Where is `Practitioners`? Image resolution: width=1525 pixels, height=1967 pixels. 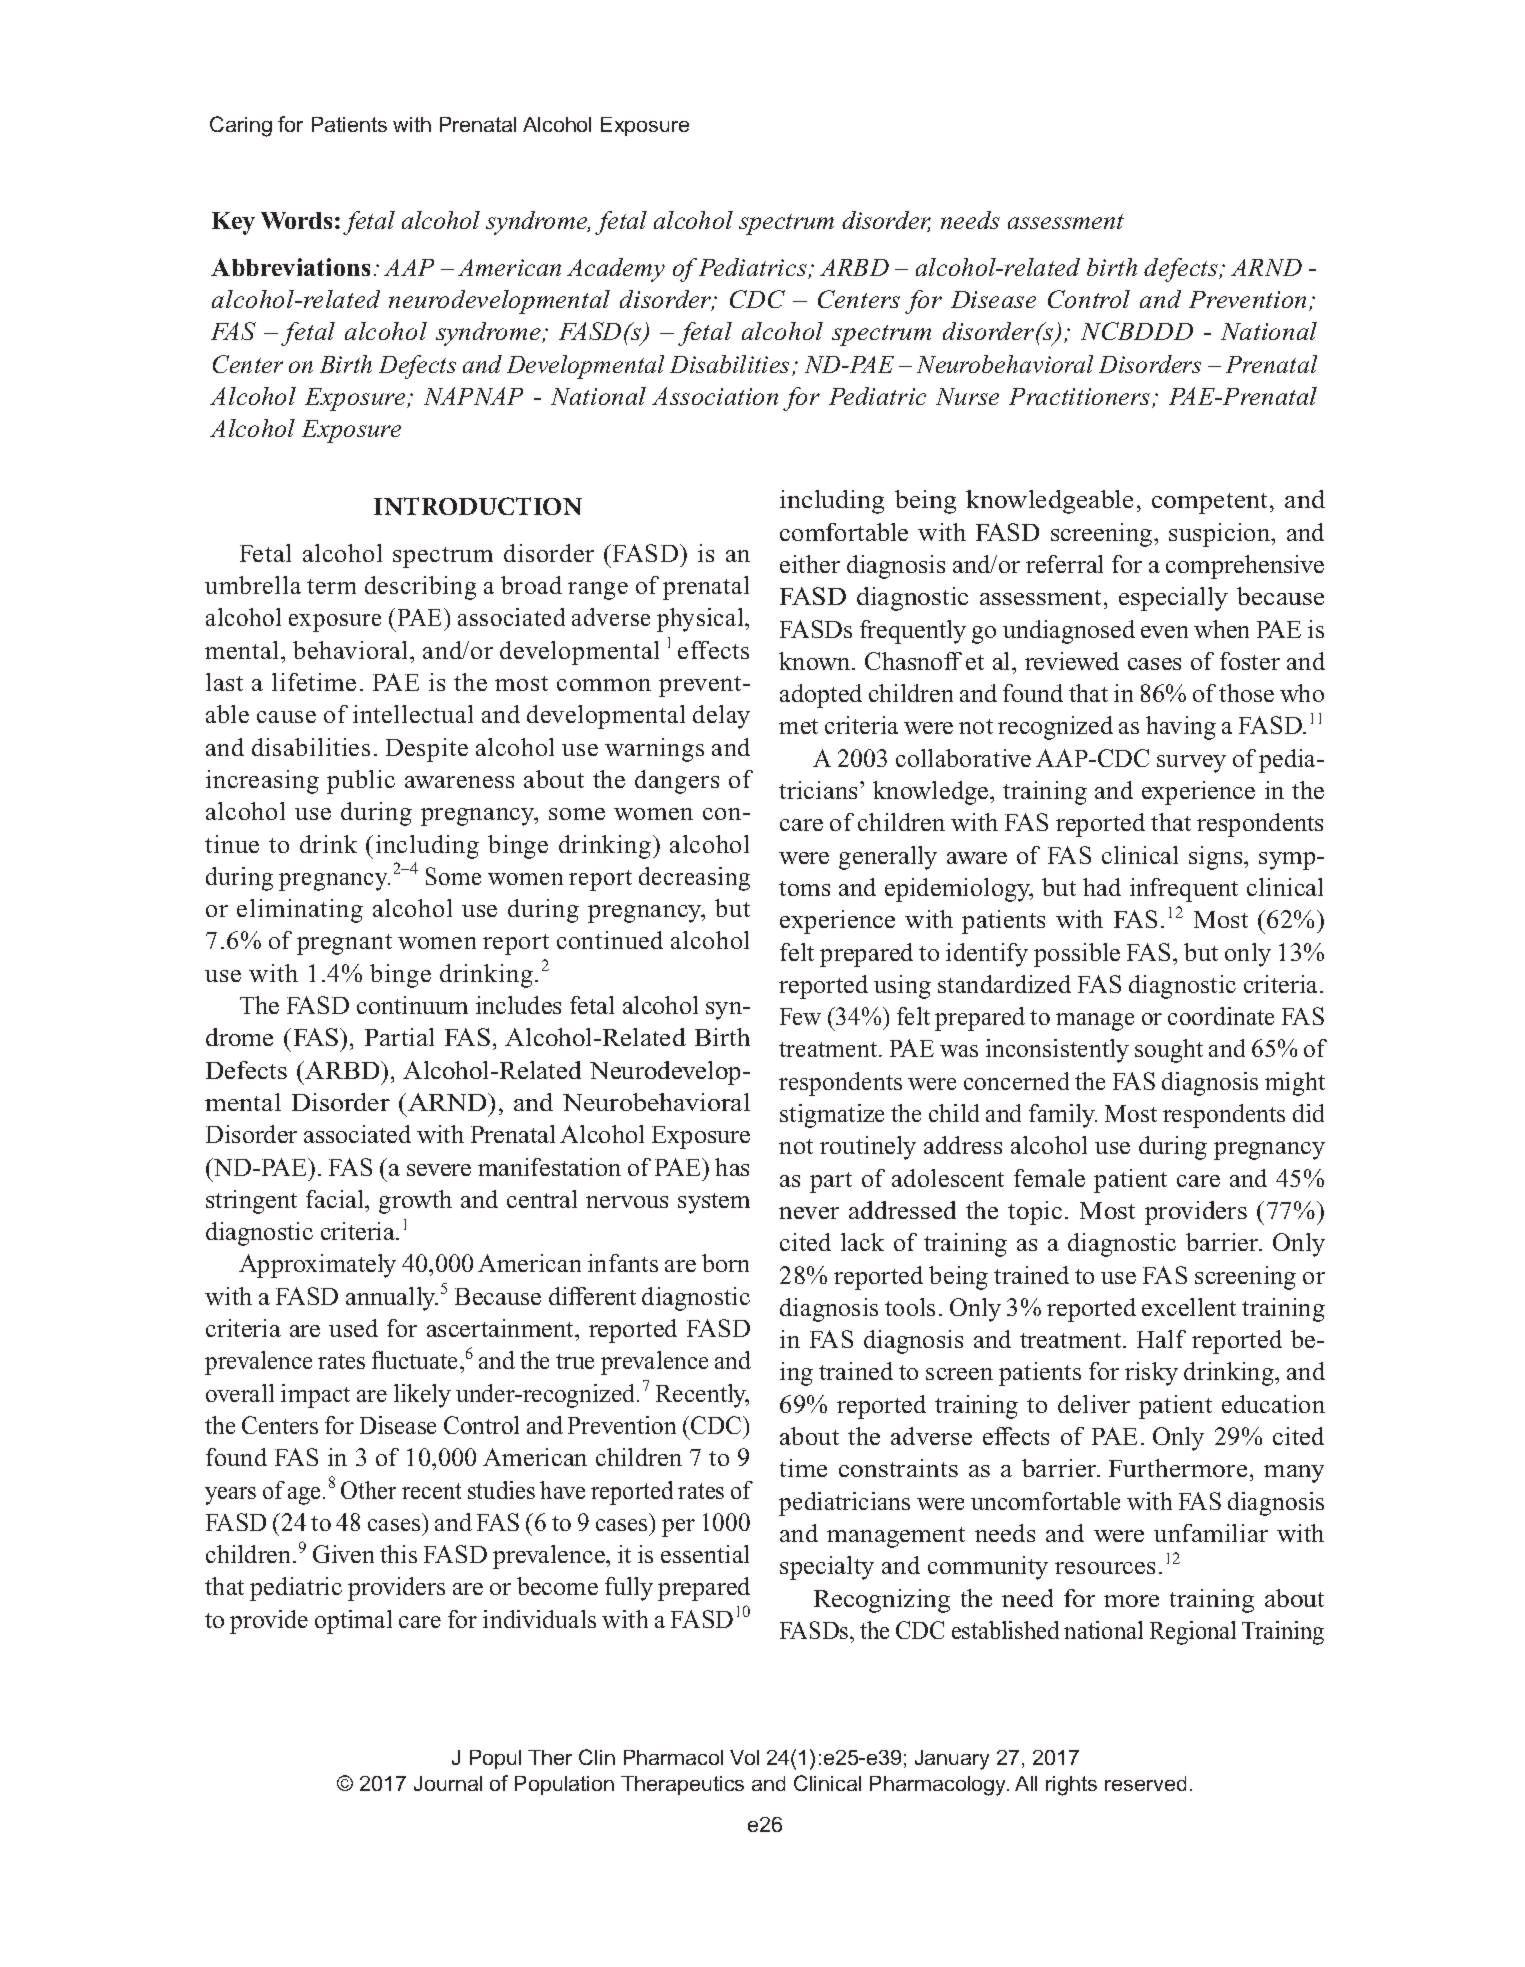
Practitioners is located at coordinates (1081, 398).
